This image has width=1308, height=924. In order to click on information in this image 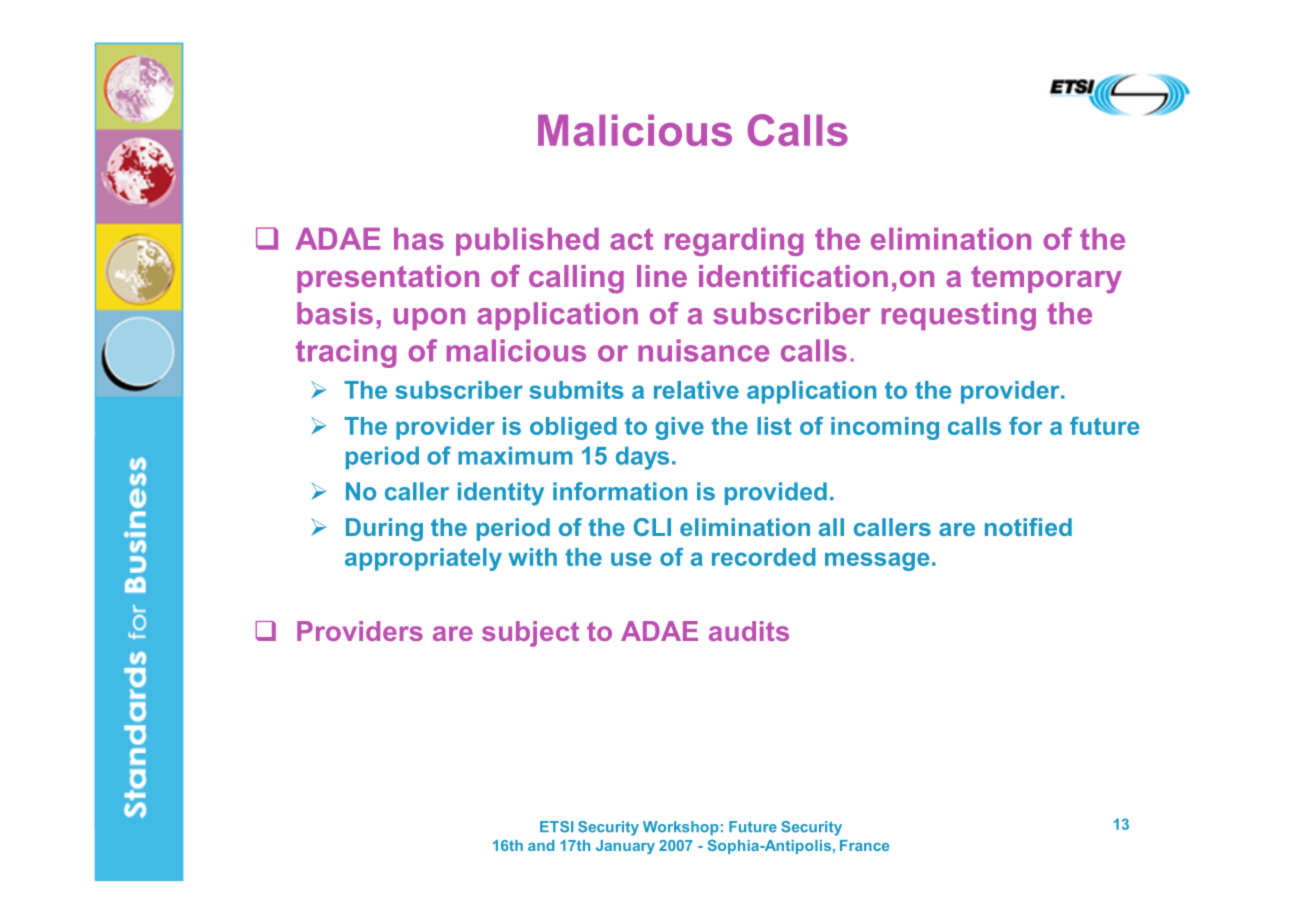, I will do `click(620, 491)`.
